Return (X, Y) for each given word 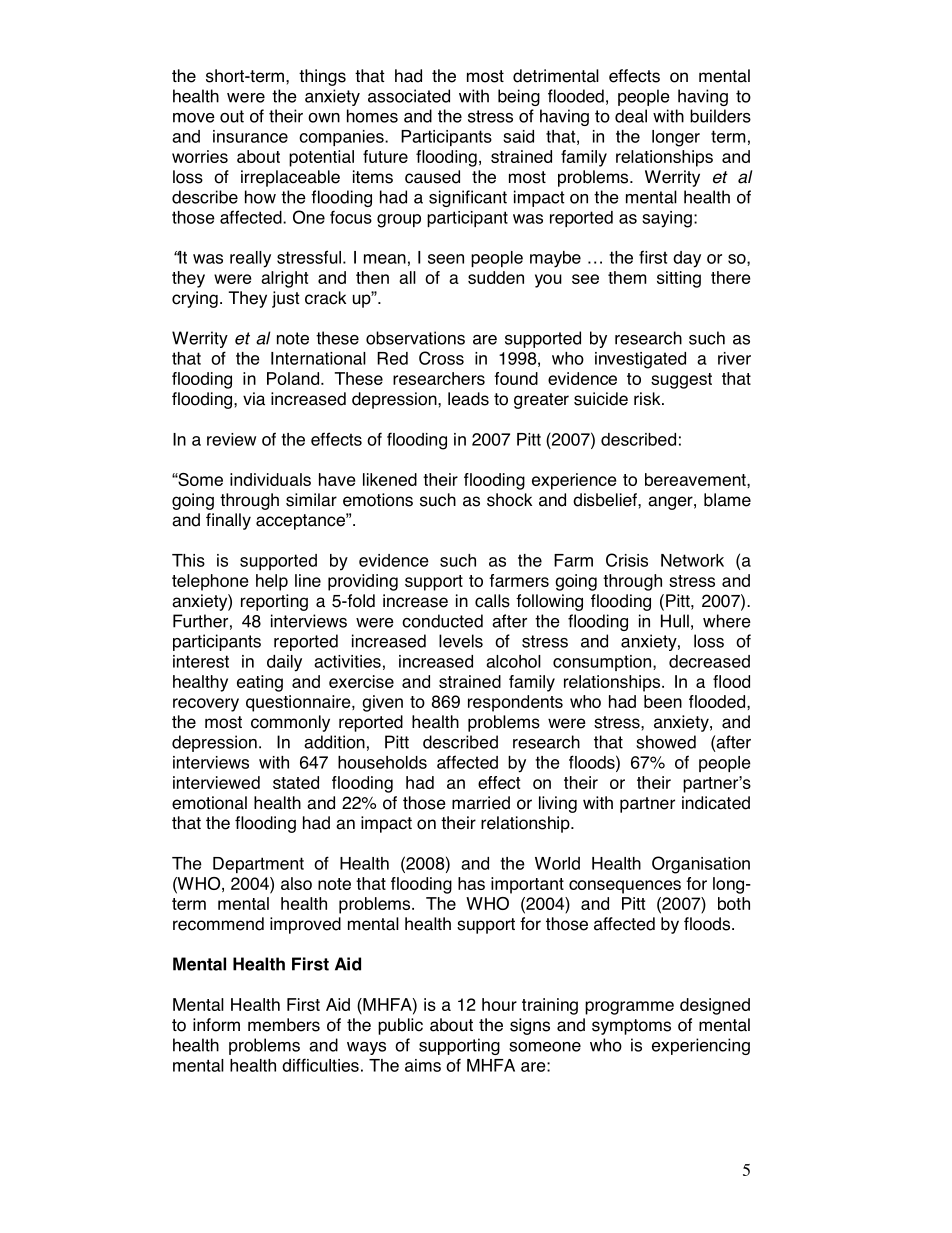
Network (692, 560)
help (272, 582)
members (284, 1025)
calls (492, 601)
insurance (250, 136)
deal (631, 116)
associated (409, 96)
